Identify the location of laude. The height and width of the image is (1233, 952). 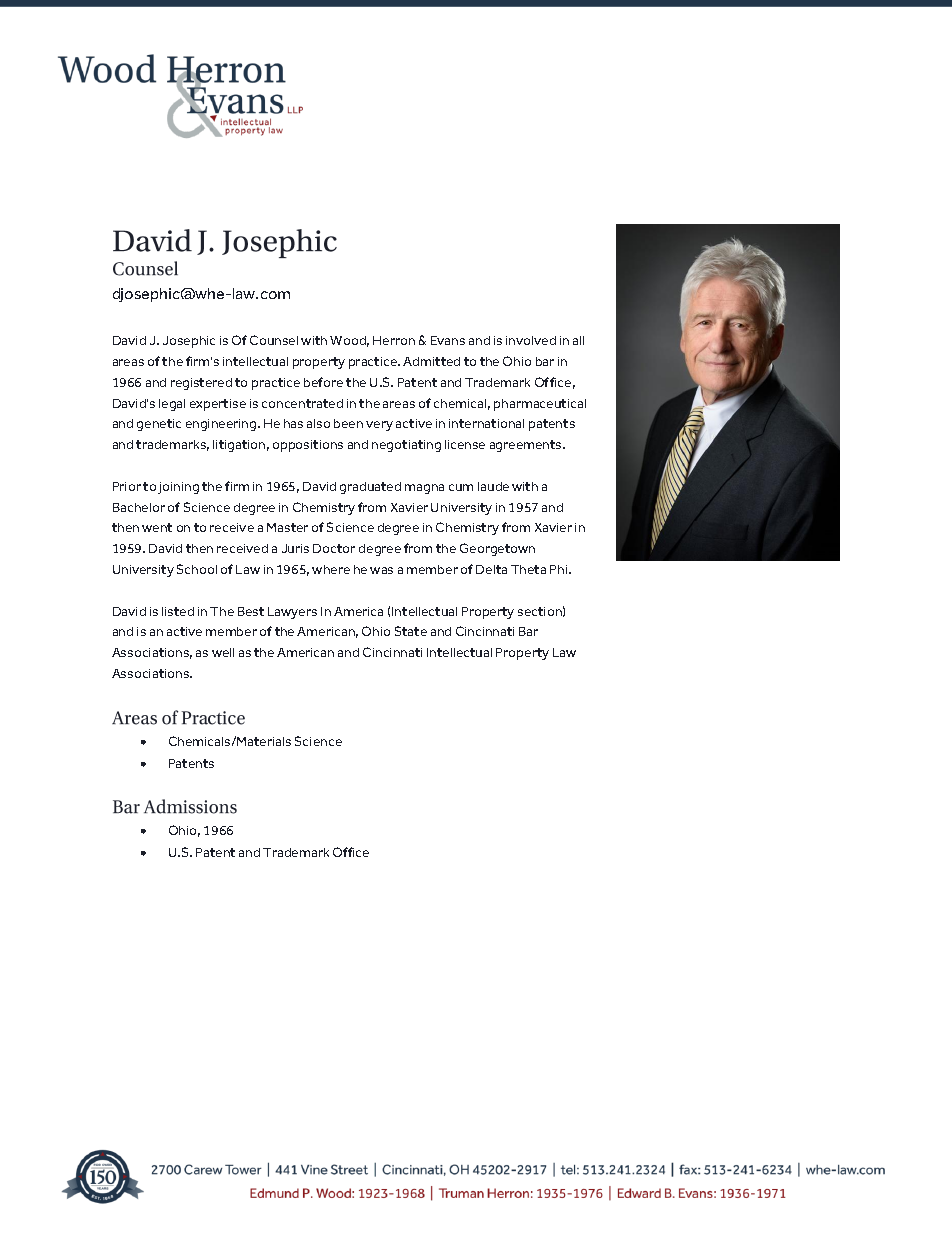
(493, 486).
